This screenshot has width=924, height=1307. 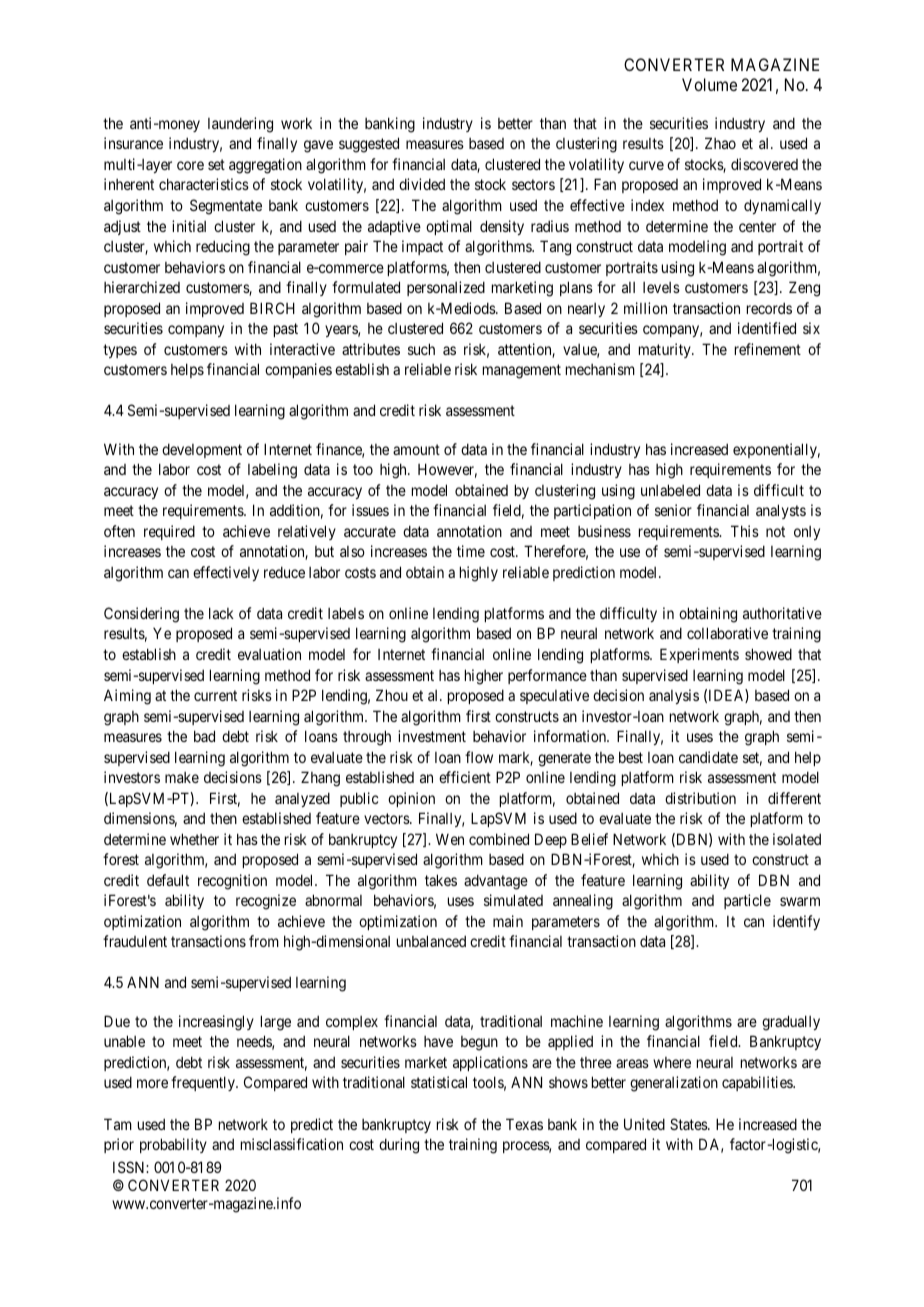 What do you see at coordinates (471, 551) in the screenshot?
I see `time` at bounding box center [471, 551].
